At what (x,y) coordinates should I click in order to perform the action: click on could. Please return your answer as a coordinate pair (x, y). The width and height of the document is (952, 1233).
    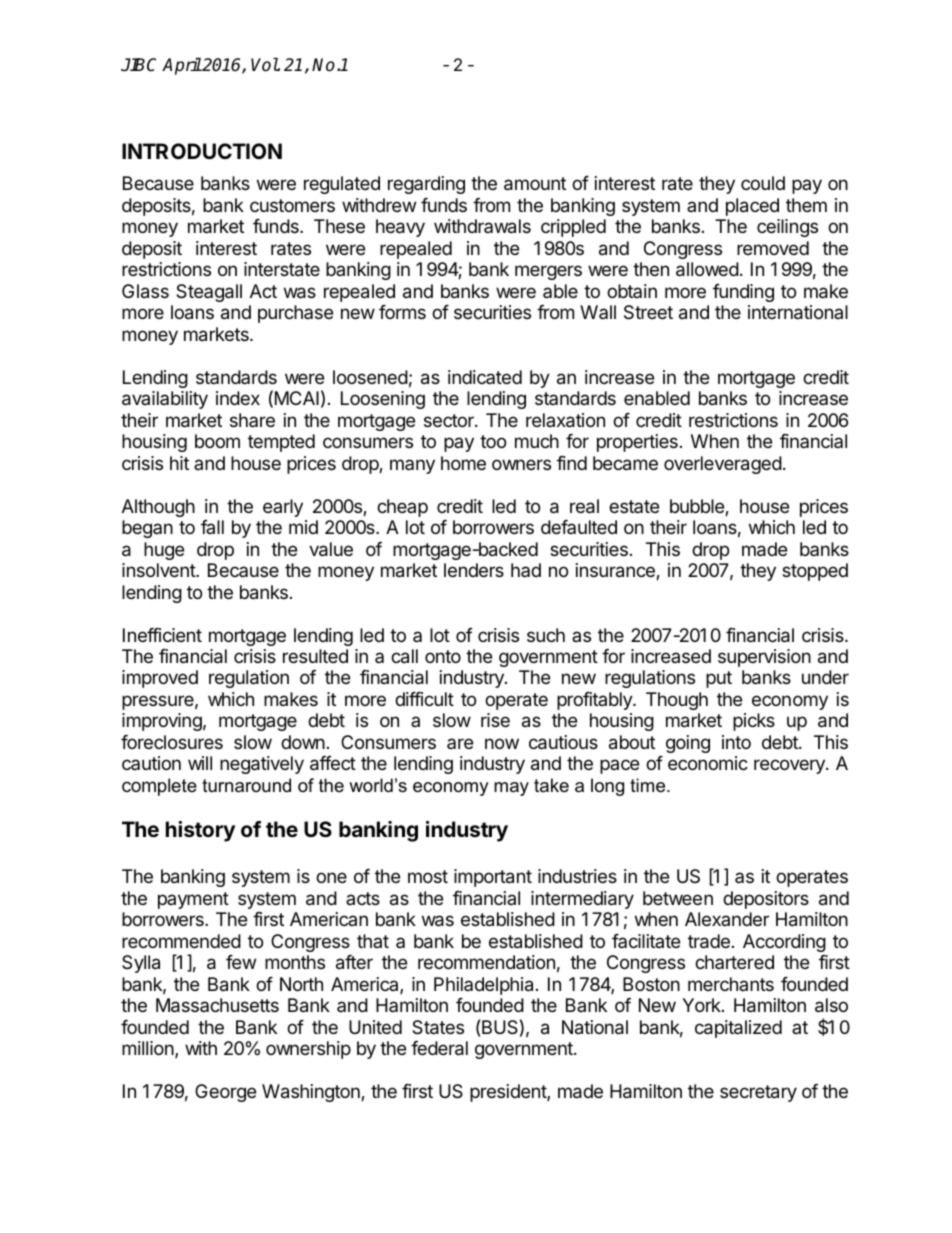
    Looking at the image, I should click on (763, 183).
